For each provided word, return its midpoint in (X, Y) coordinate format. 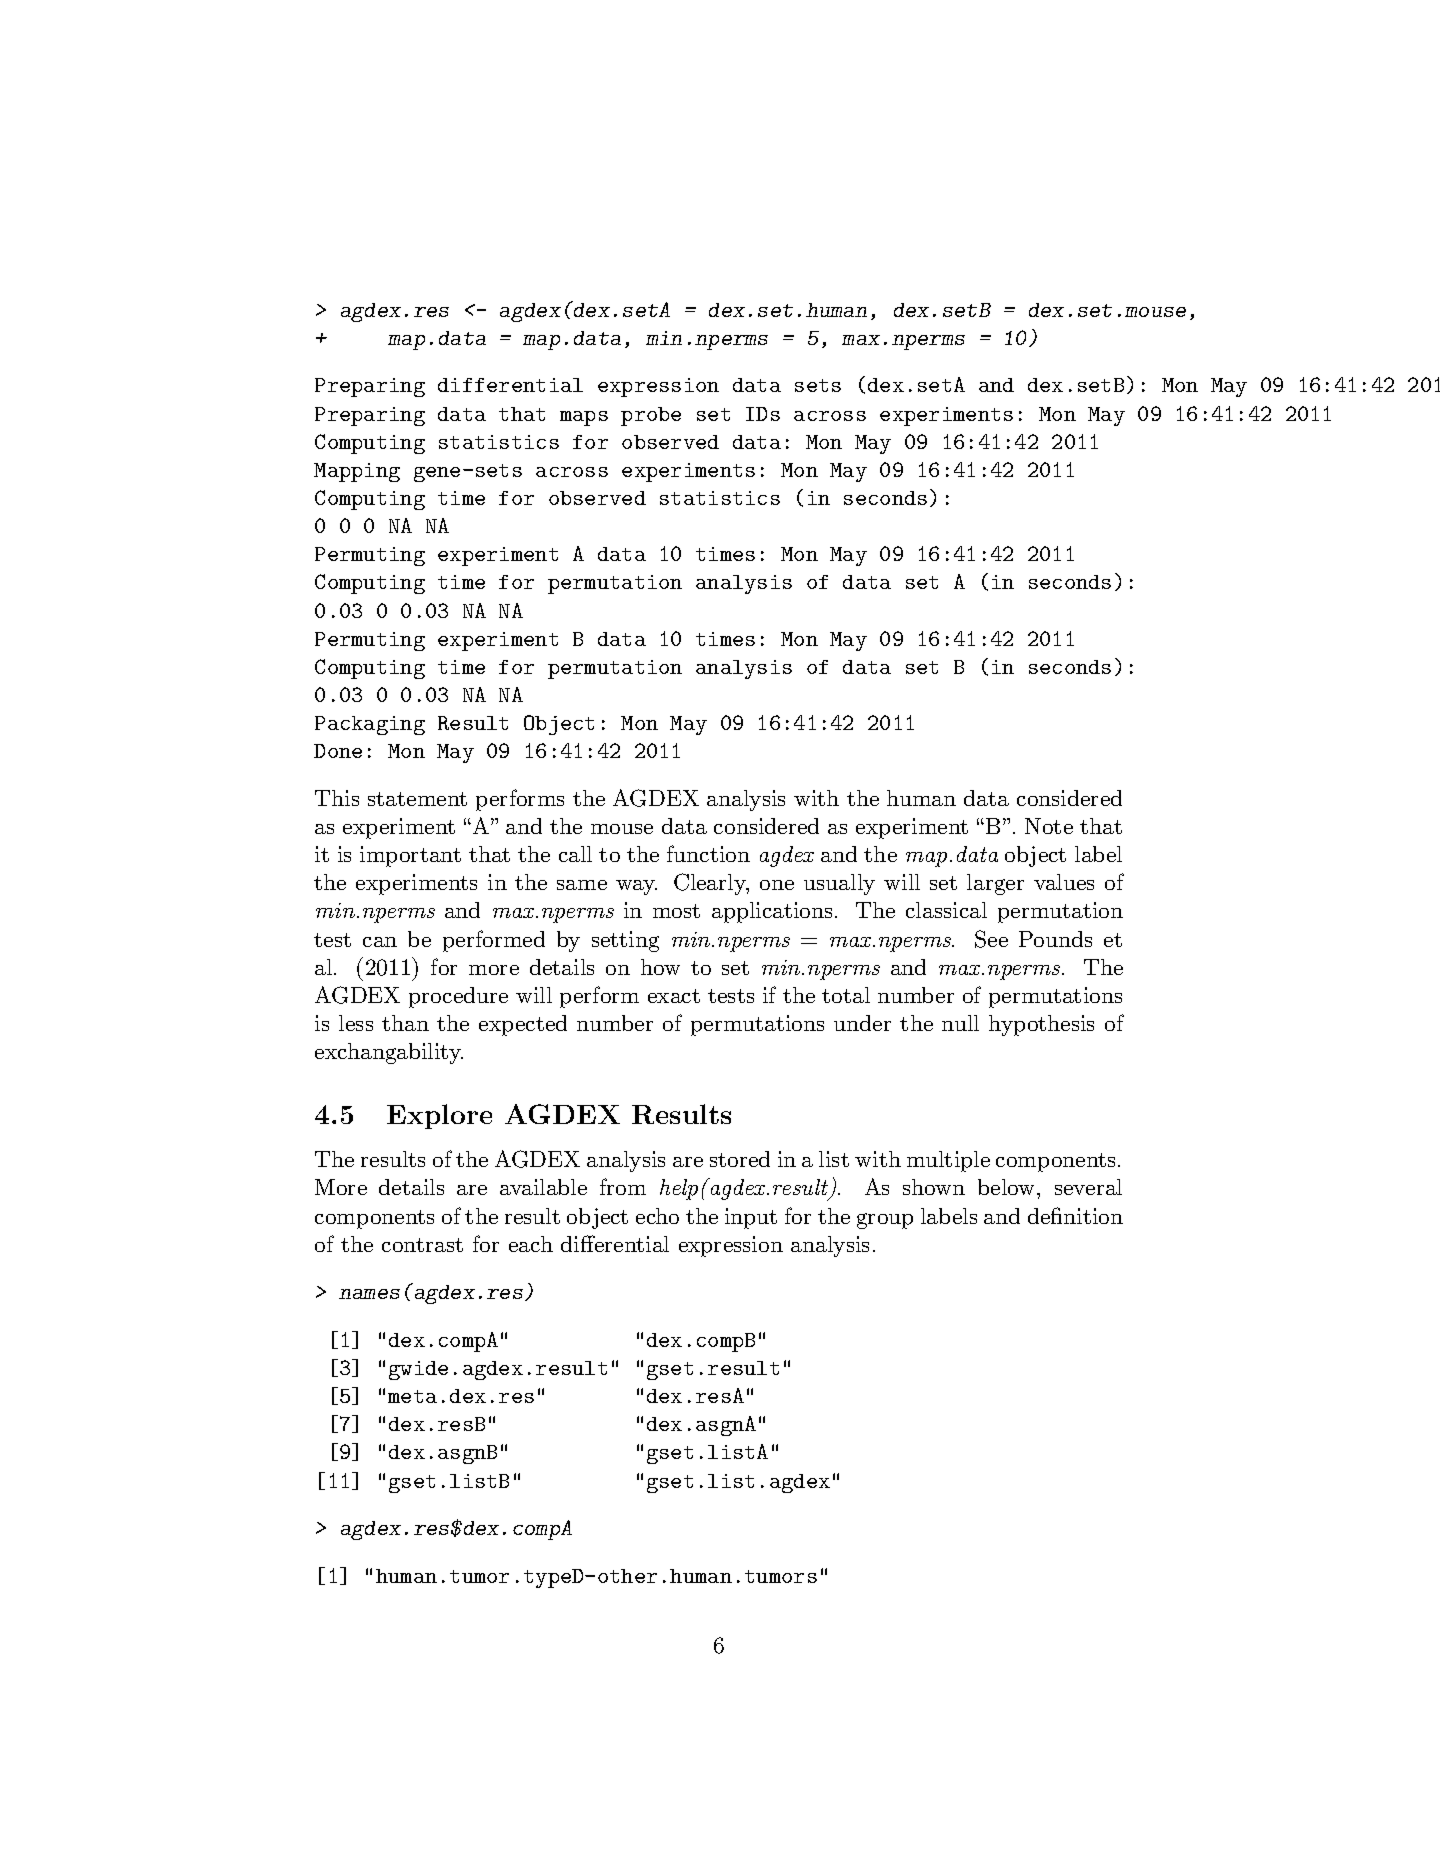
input (751, 1218)
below (1008, 1187)
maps (584, 418)
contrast (422, 1245)
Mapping (357, 472)
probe (651, 416)
